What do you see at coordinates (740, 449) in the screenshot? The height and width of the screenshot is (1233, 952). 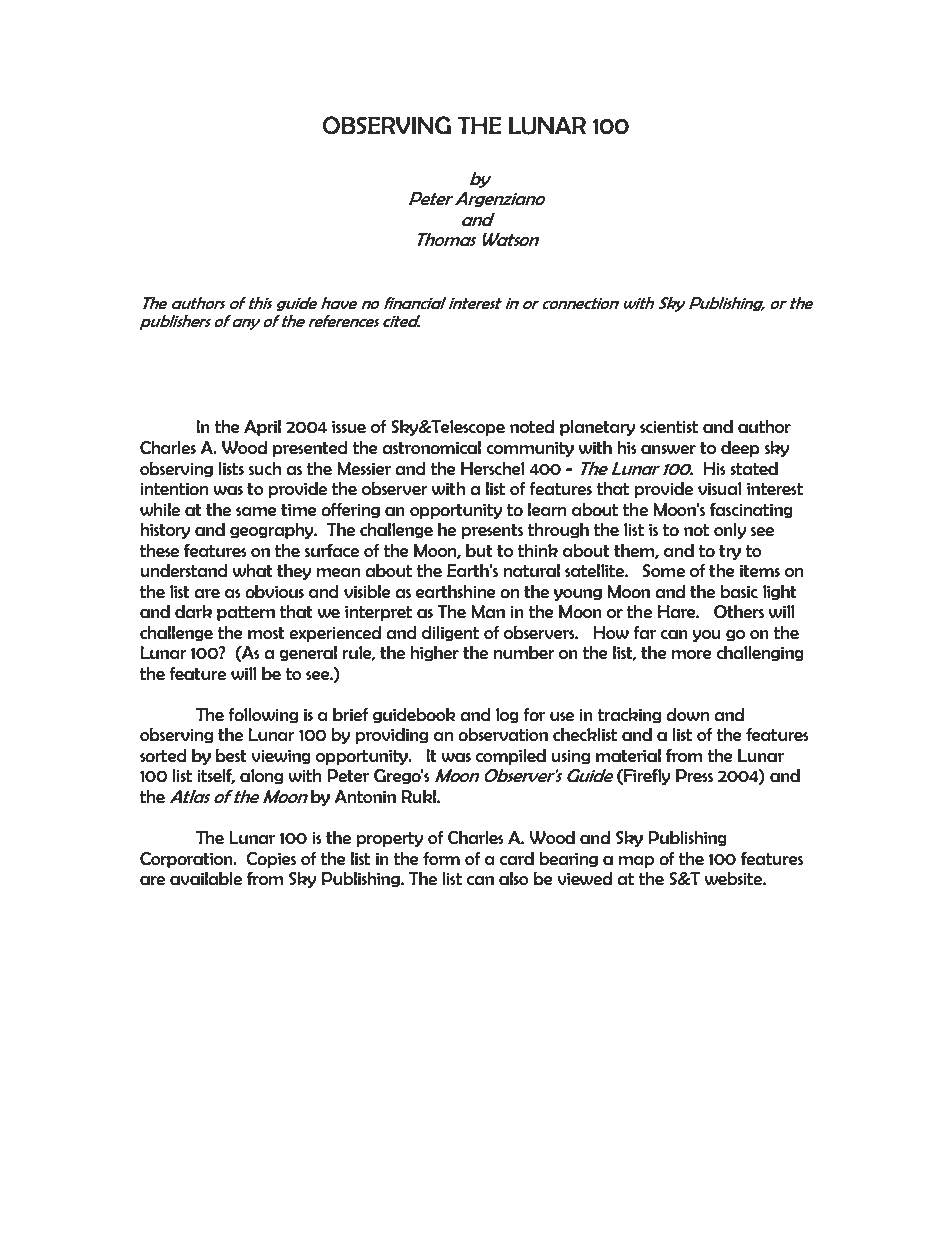 I see `deep` at bounding box center [740, 449].
